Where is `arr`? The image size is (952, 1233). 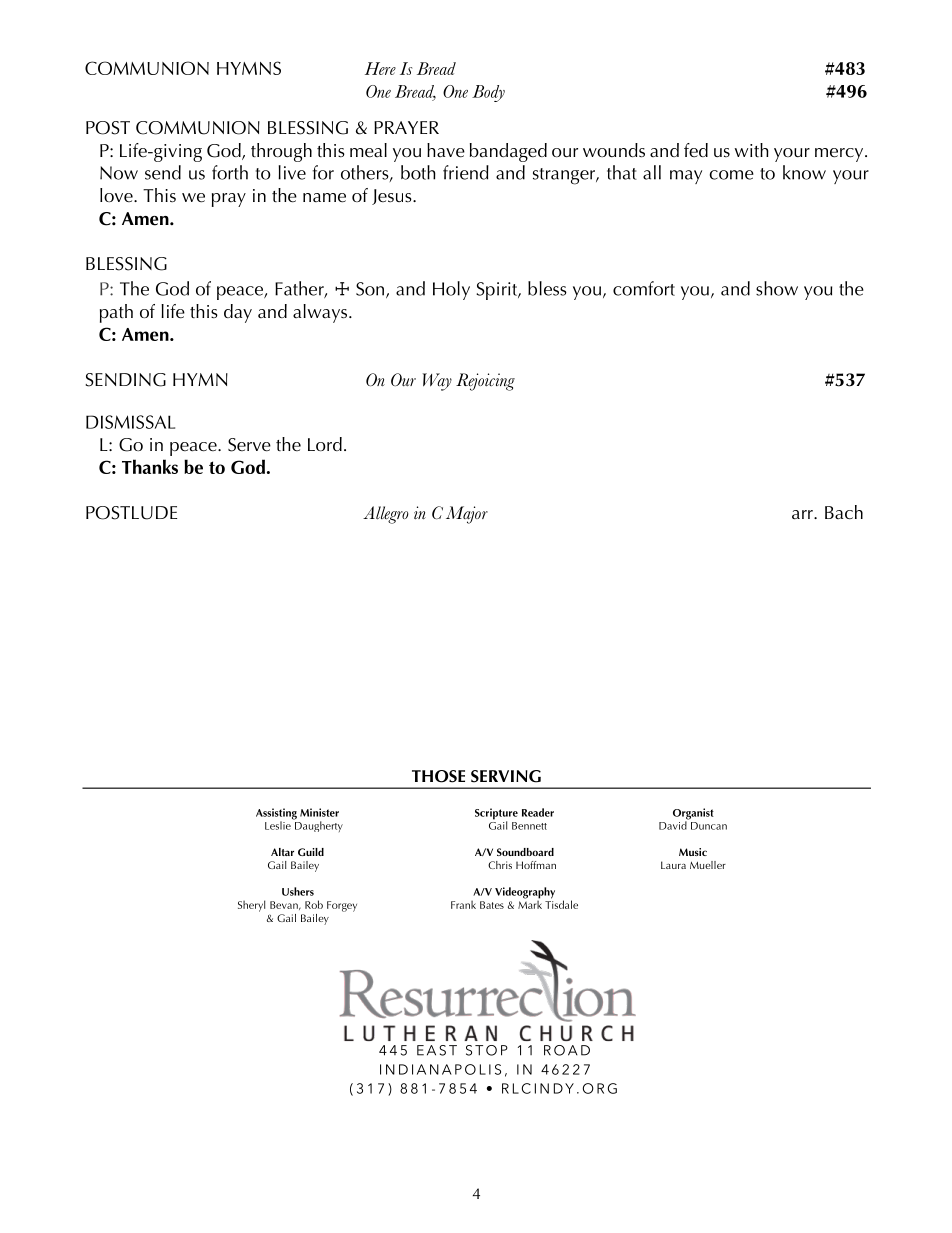
arr is located at coordinates (803, 514).
